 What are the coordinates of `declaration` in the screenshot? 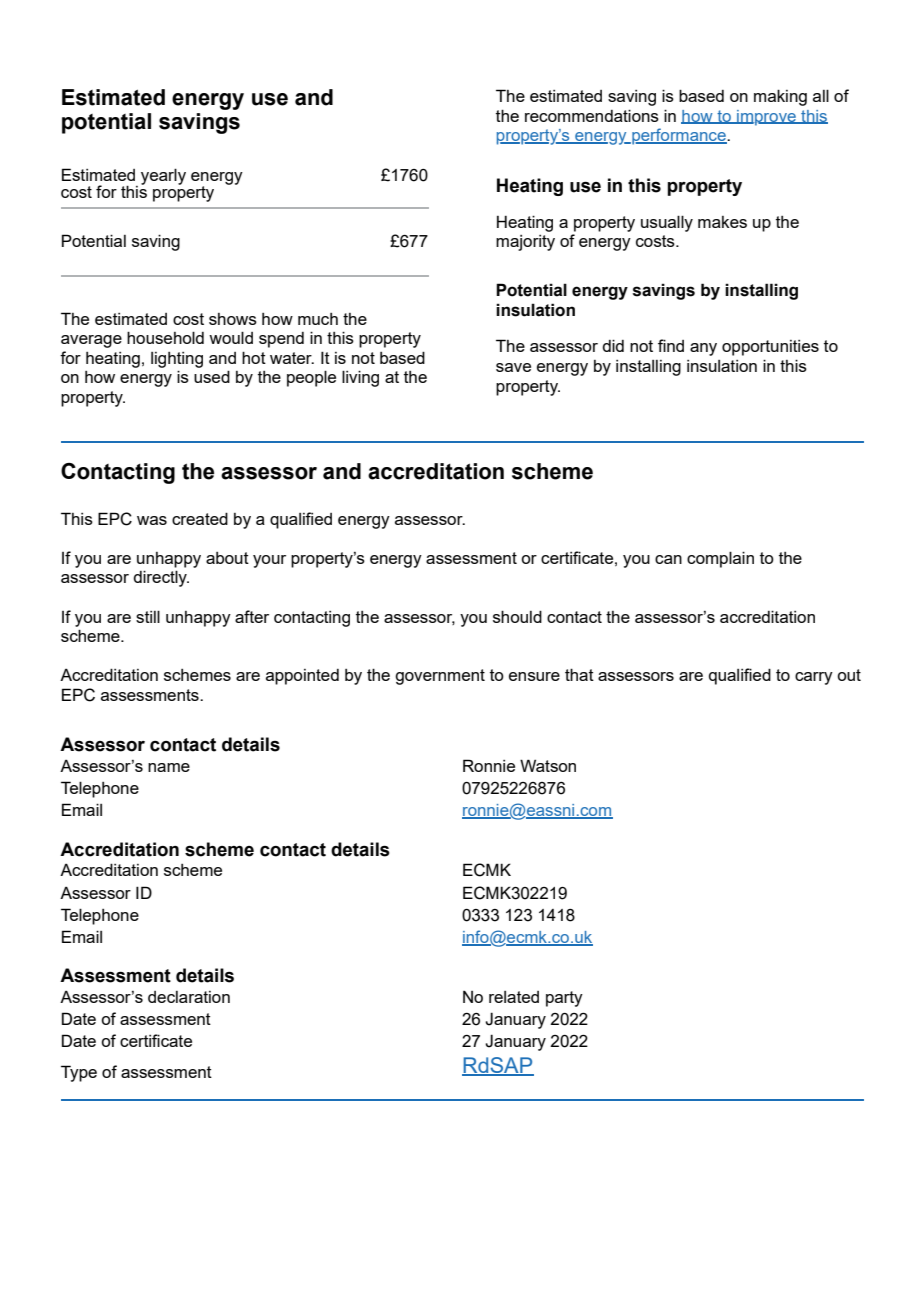 It's located at (189, 997).
